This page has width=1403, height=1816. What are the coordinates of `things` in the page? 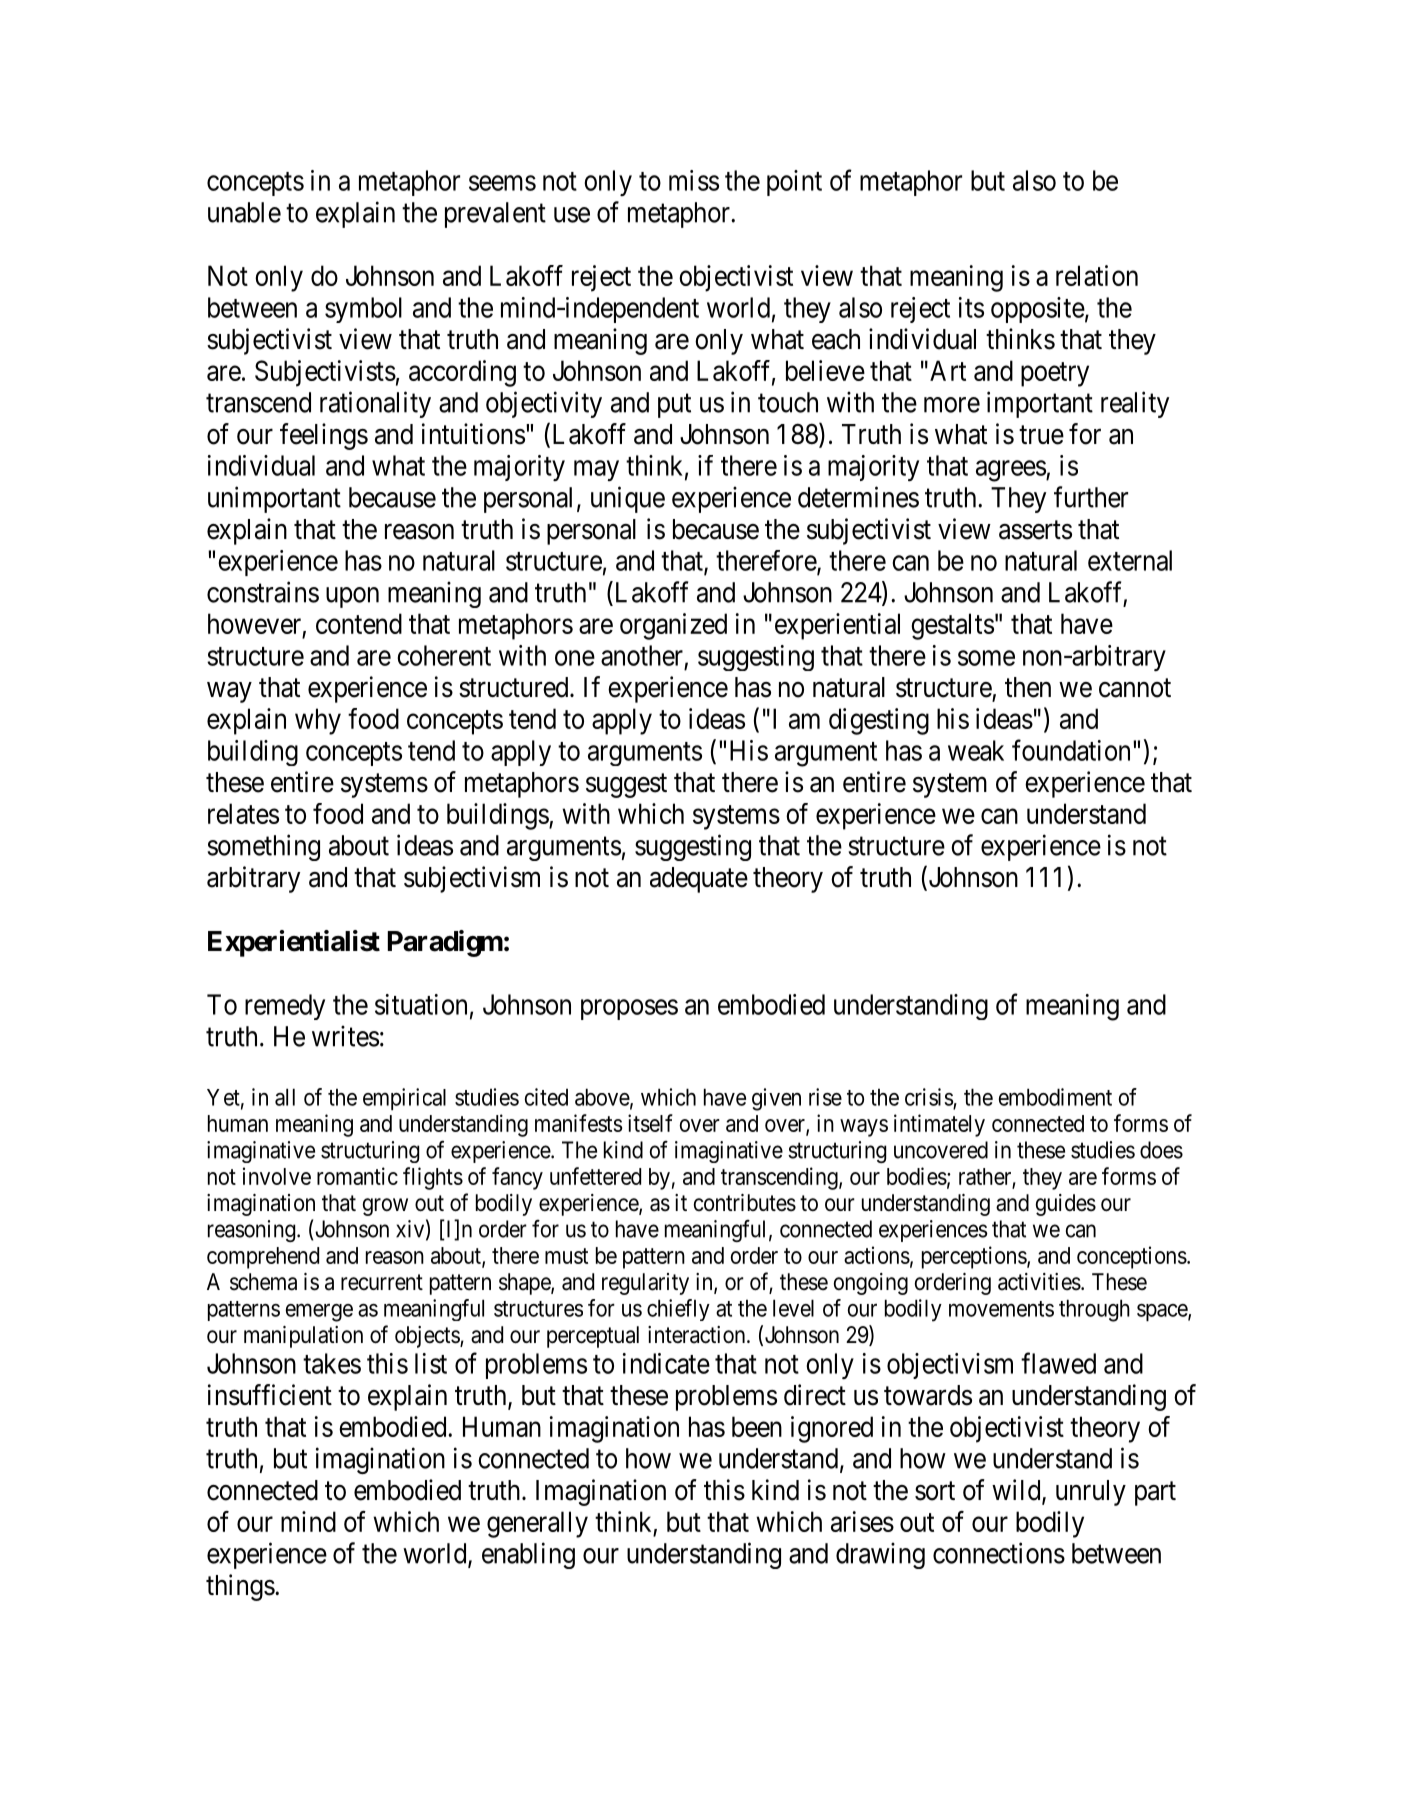 It's located at (240, 1587).
